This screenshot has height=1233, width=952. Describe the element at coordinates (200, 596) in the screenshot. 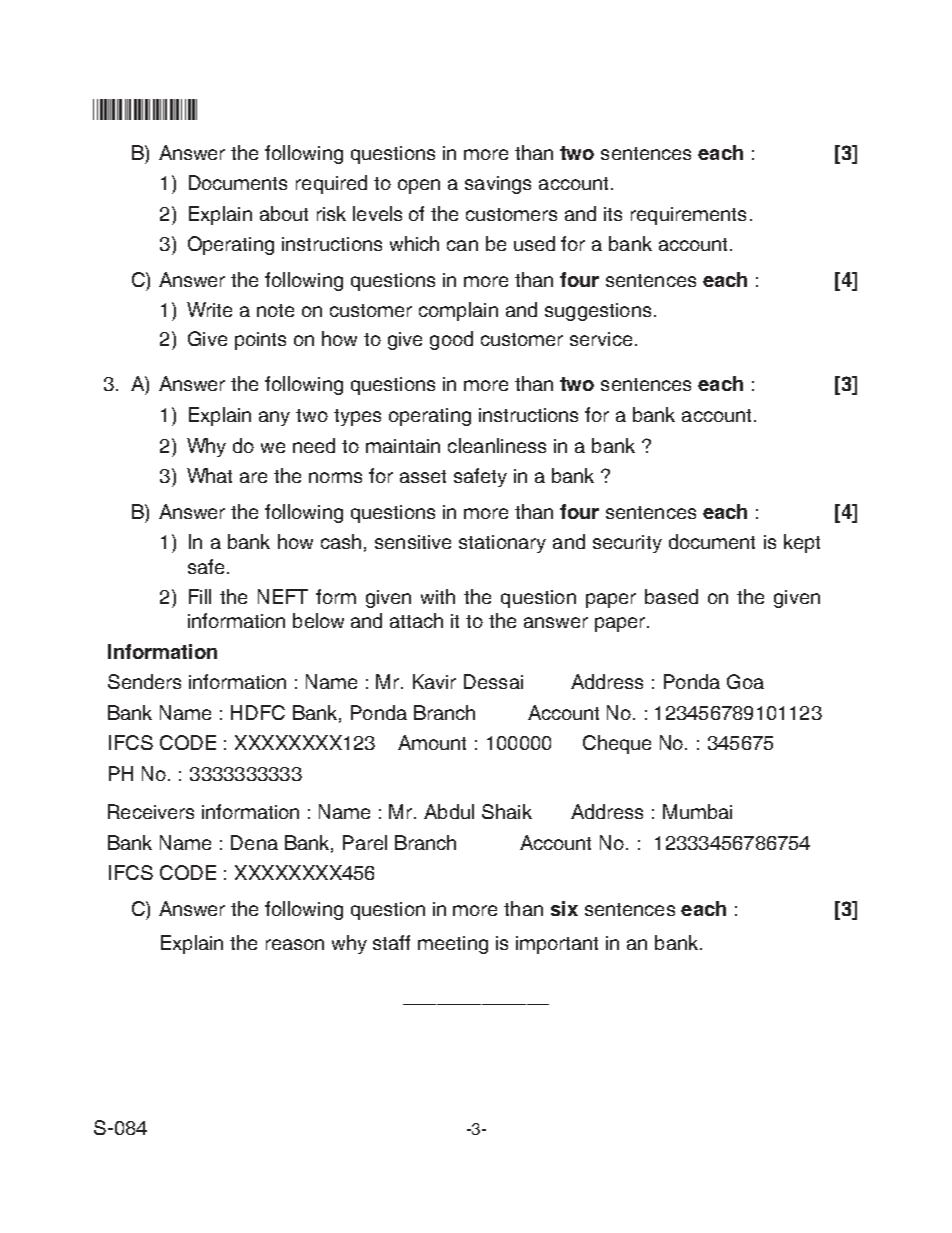

I see `Fill` at that location.
